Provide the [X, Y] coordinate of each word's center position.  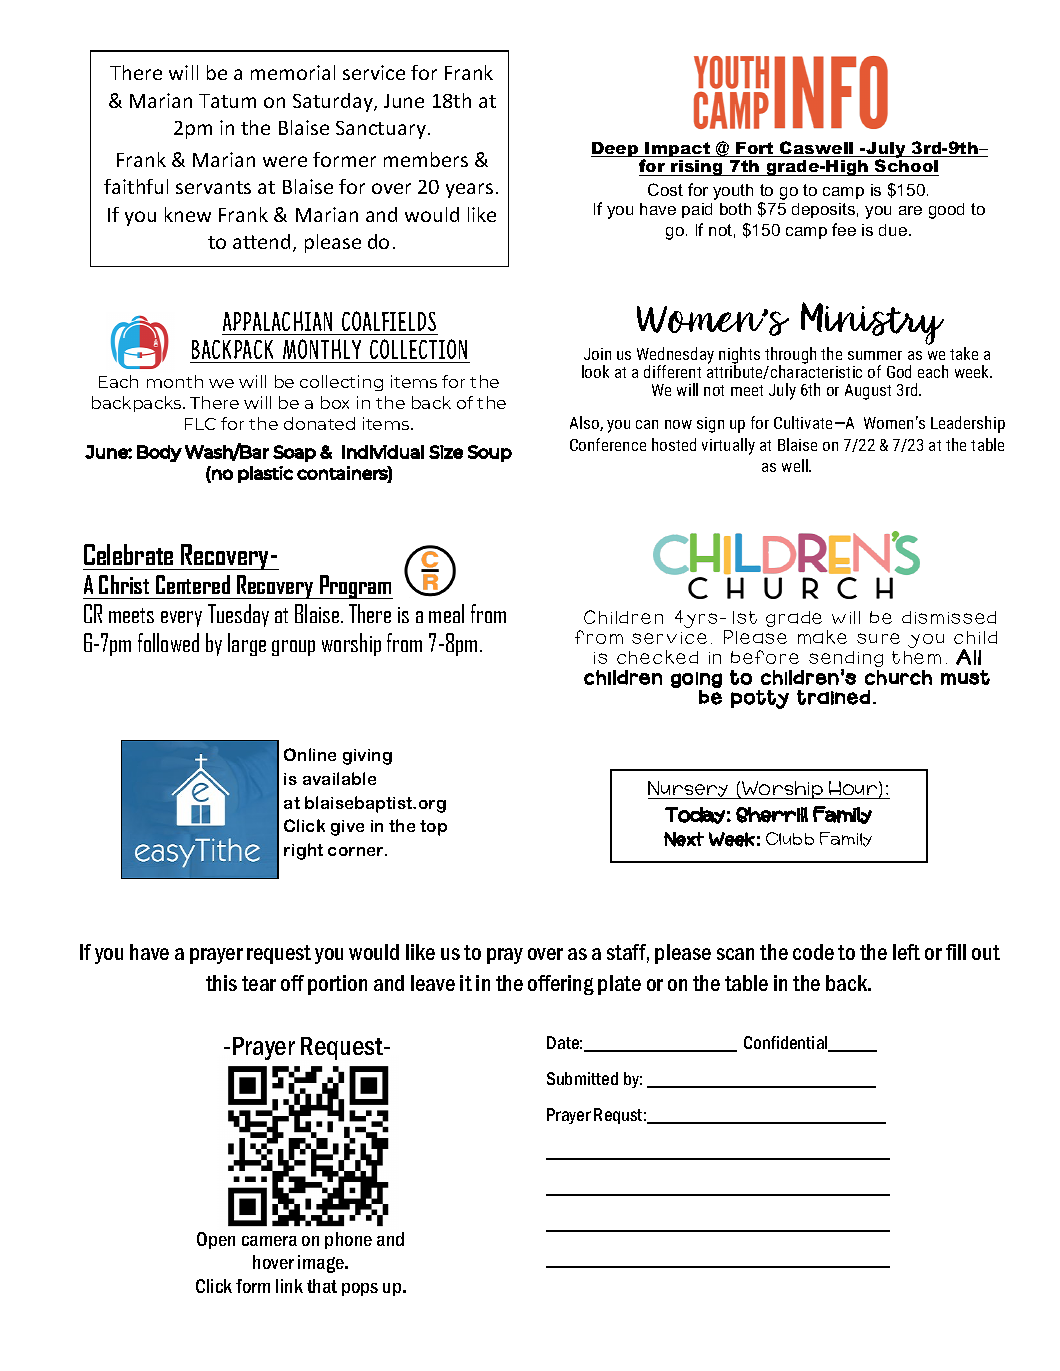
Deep [616, 149]
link [289, 1286]
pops [360, 1289]
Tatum [227, 101]
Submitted [582, 1078]
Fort [755, 149]
